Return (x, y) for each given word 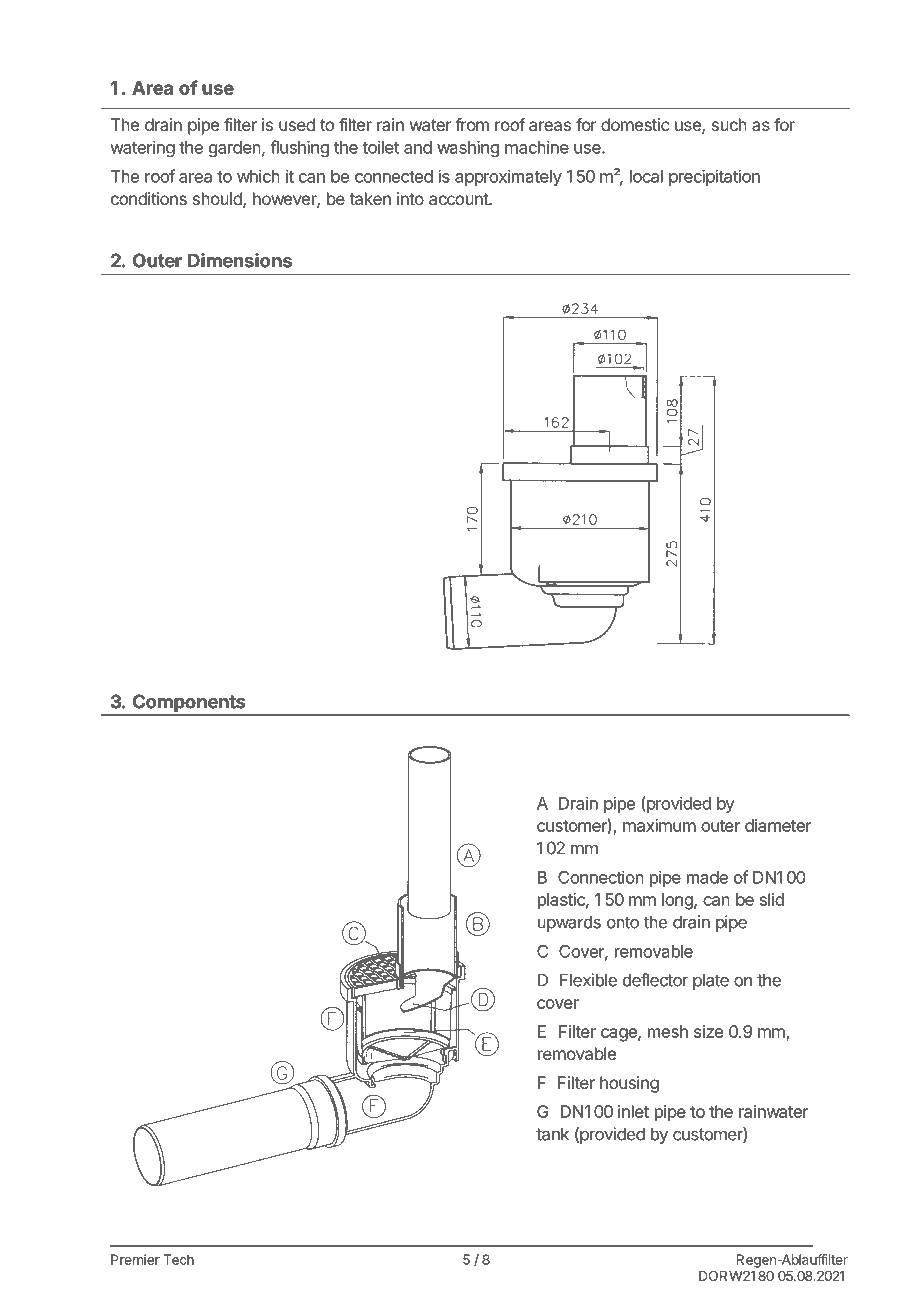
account (459, 199)
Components (189, 704)
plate (711, 981)
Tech (178, 1259)
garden (235, 149)
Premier (135, 1259)
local (646, 176)
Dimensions (240, 260)
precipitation (714, 177)
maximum (659, 825)
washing (468, 148)
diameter (778, 825)
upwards (569, 923)
